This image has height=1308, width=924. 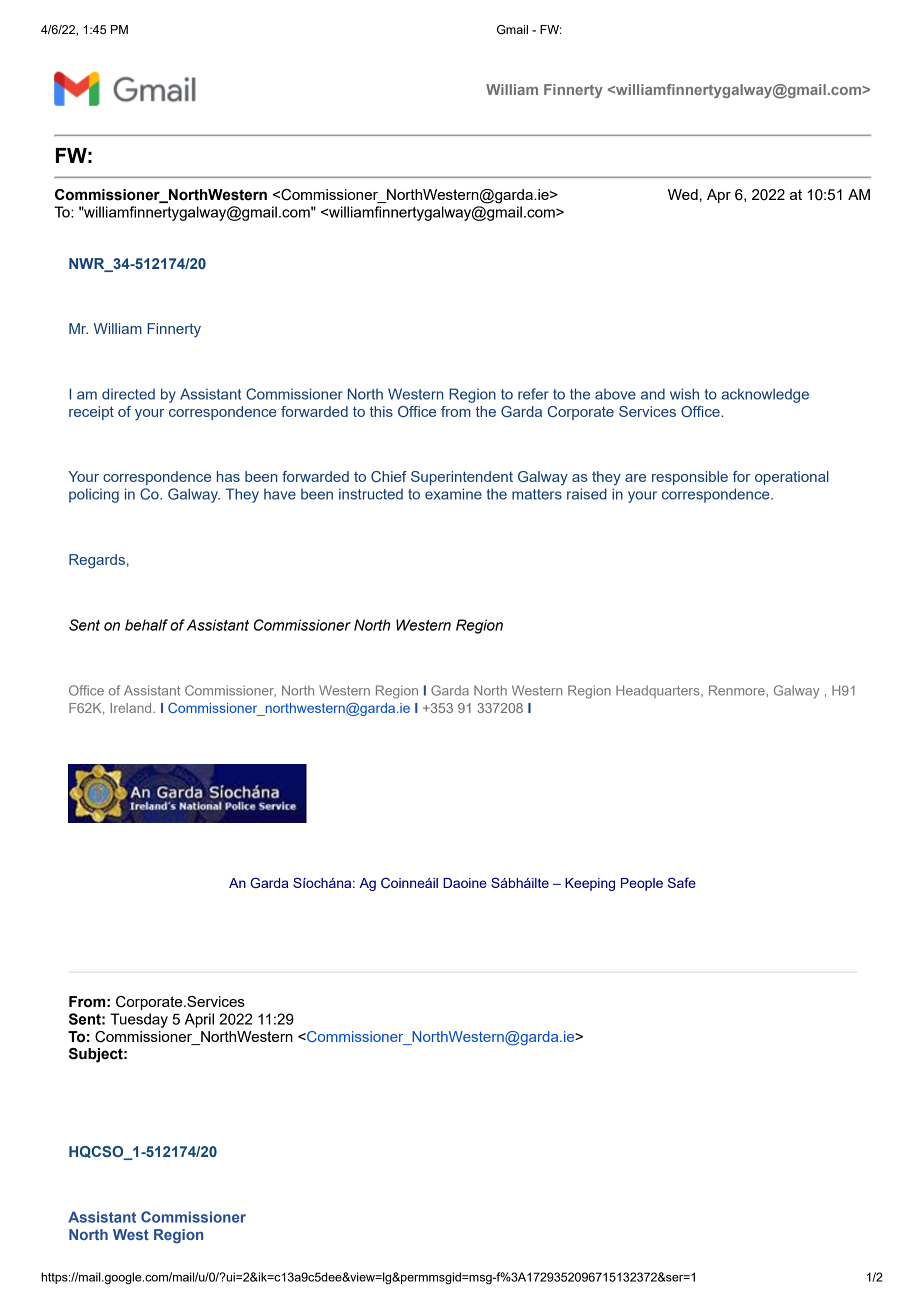 I want to click on wish, so click(x=684, y=394).
